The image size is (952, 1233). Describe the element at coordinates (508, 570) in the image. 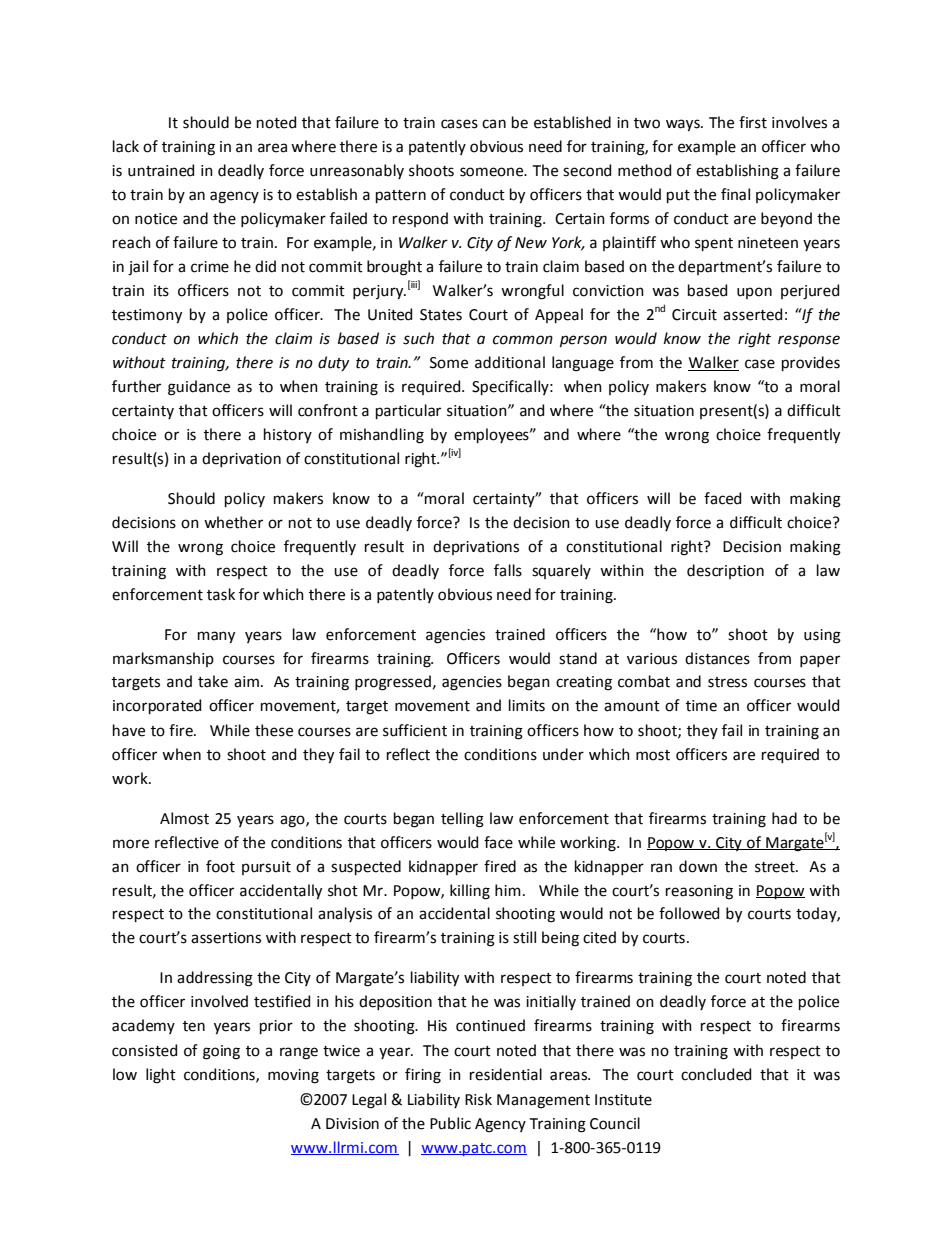

I see `falls` at that location.
